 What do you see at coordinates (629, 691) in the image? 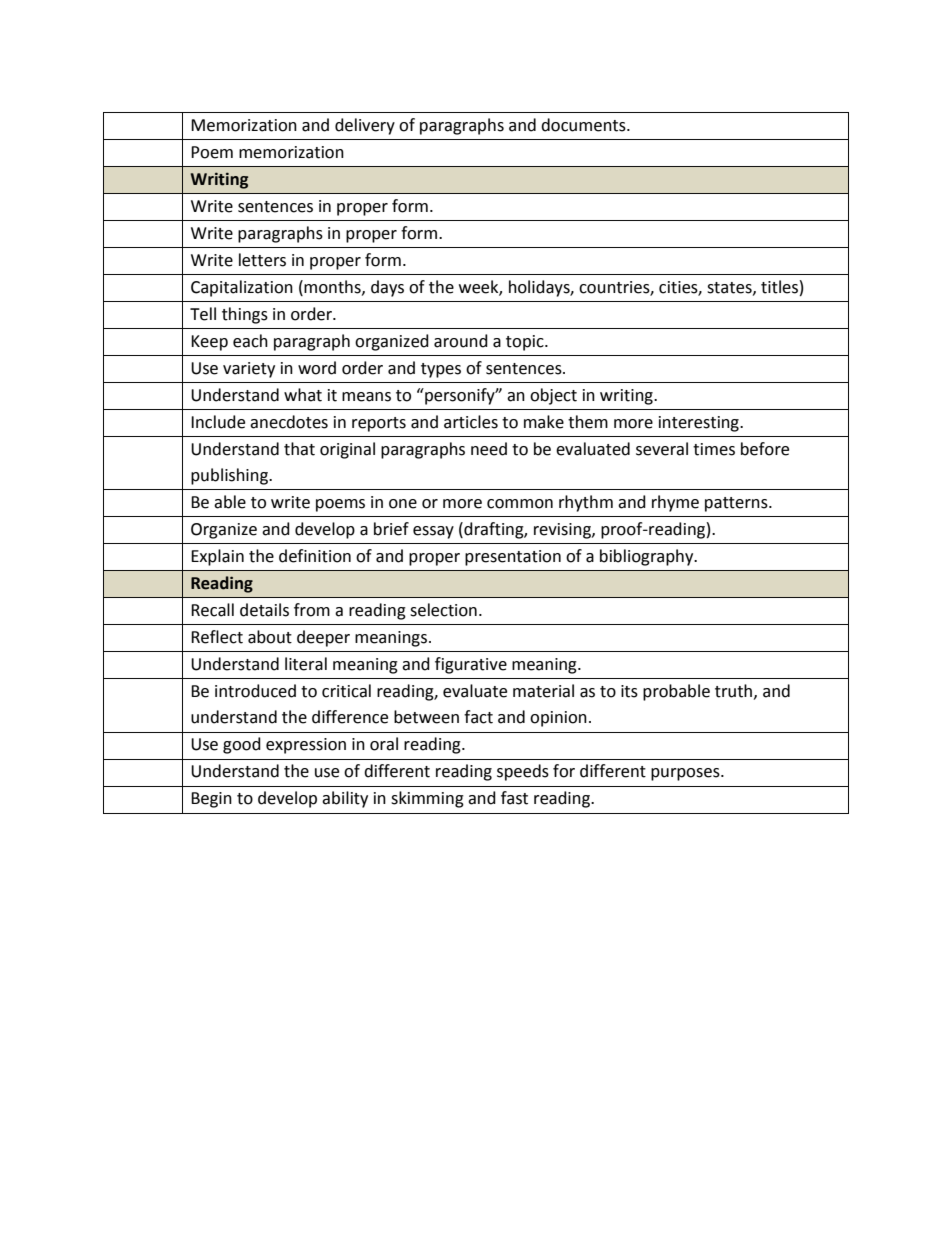
I see `its` at bounding box center [629, 691].
